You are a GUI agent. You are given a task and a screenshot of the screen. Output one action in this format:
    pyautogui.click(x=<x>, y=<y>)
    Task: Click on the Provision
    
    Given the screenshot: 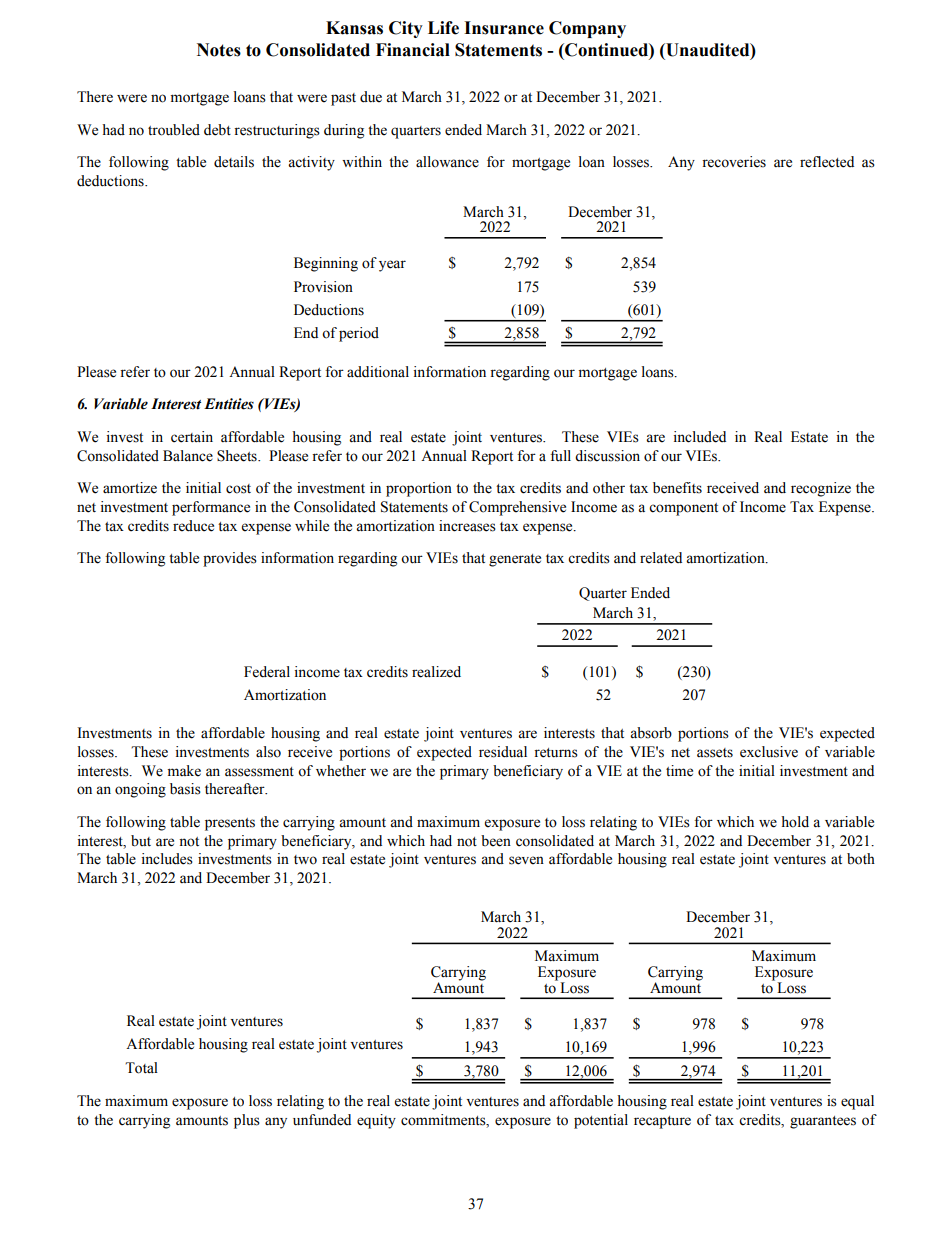 What is the action you would take?
    pyautogui.click(x=323, y=287)
